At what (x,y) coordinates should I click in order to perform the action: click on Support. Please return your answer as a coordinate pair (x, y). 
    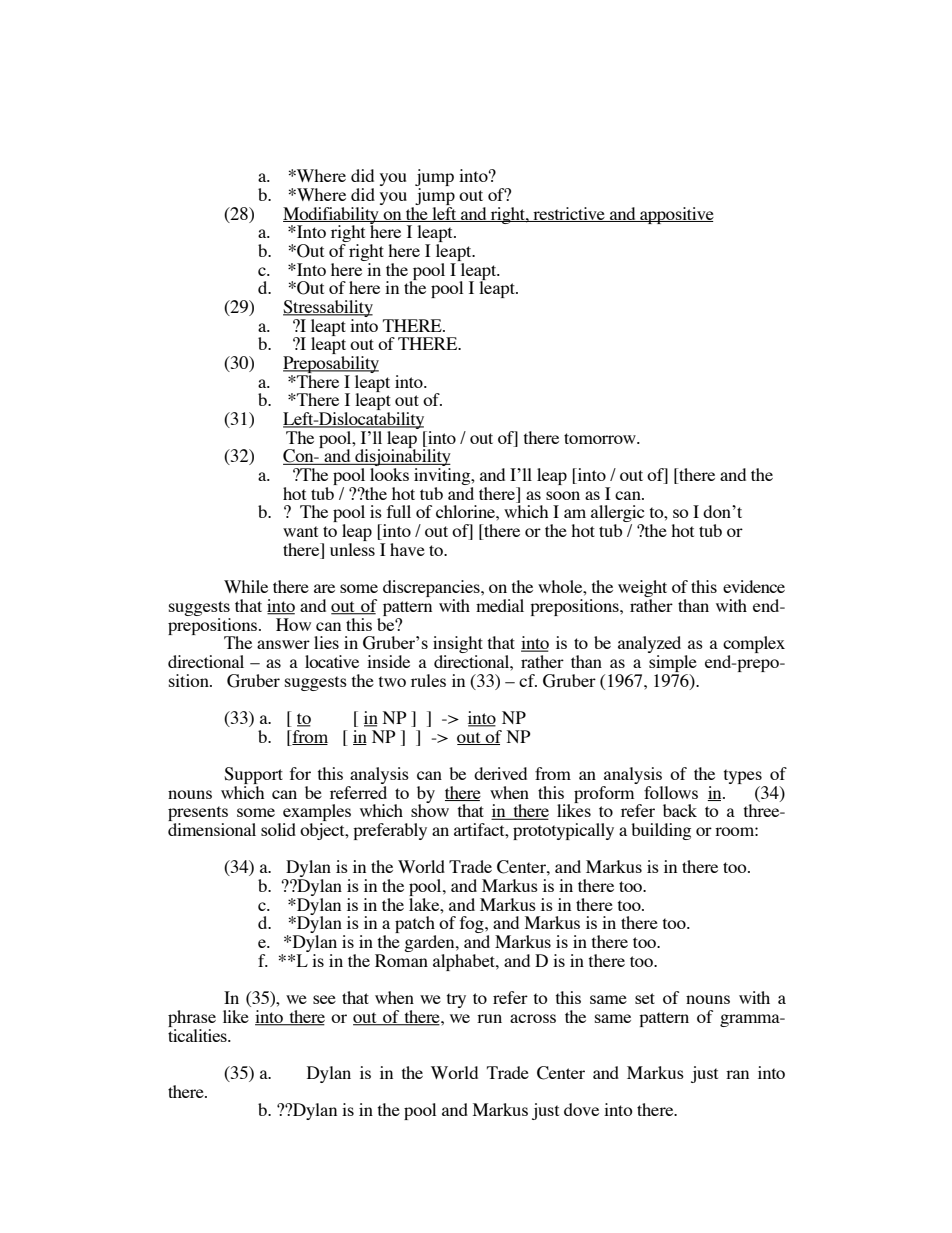
    Looking at the image, I should click on (253, 775).
